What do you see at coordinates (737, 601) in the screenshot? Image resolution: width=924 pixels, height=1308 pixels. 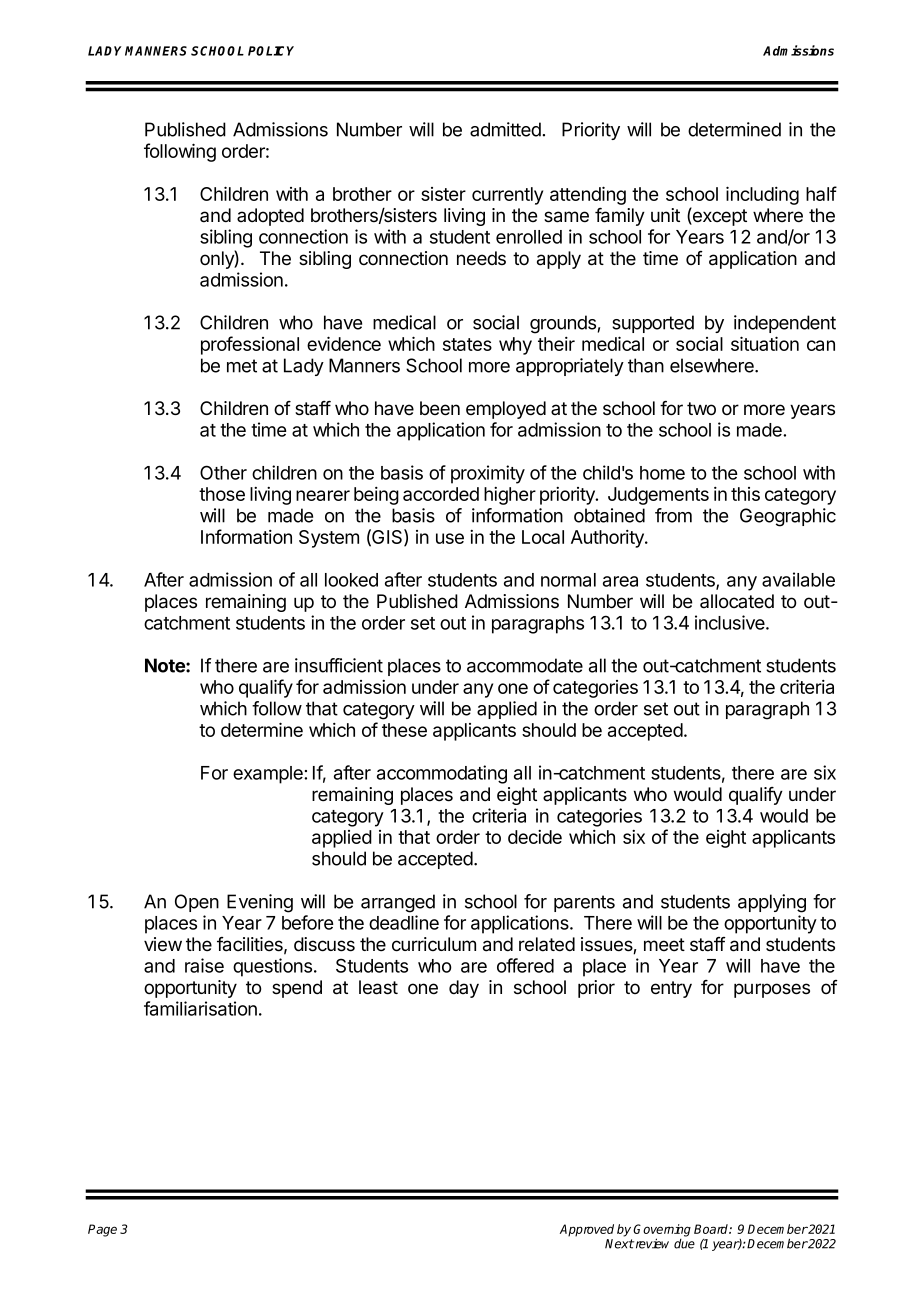 I see `allocated` at bounding box center [737, 601].
